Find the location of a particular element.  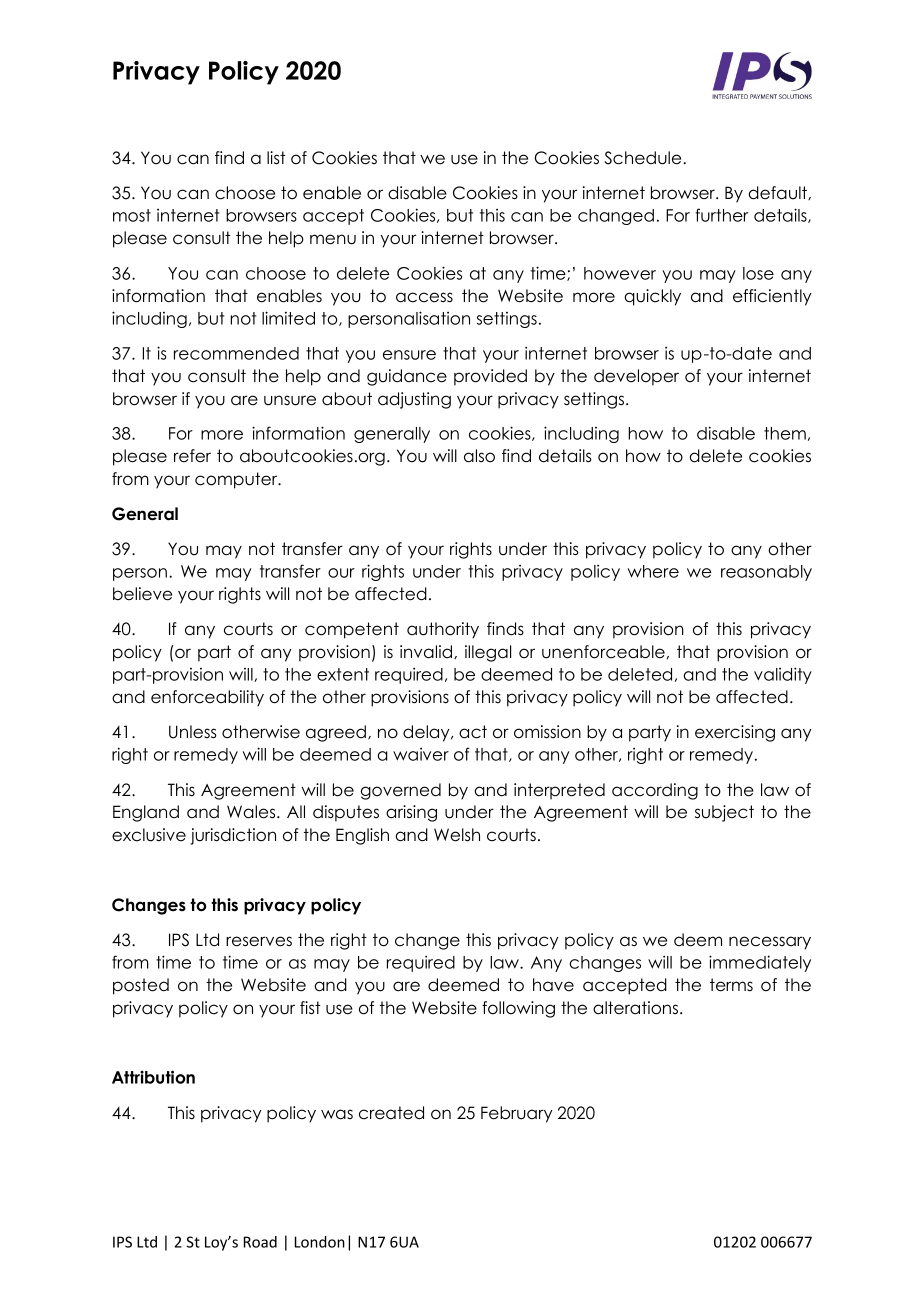

access is located at coordinates (424, 297).
